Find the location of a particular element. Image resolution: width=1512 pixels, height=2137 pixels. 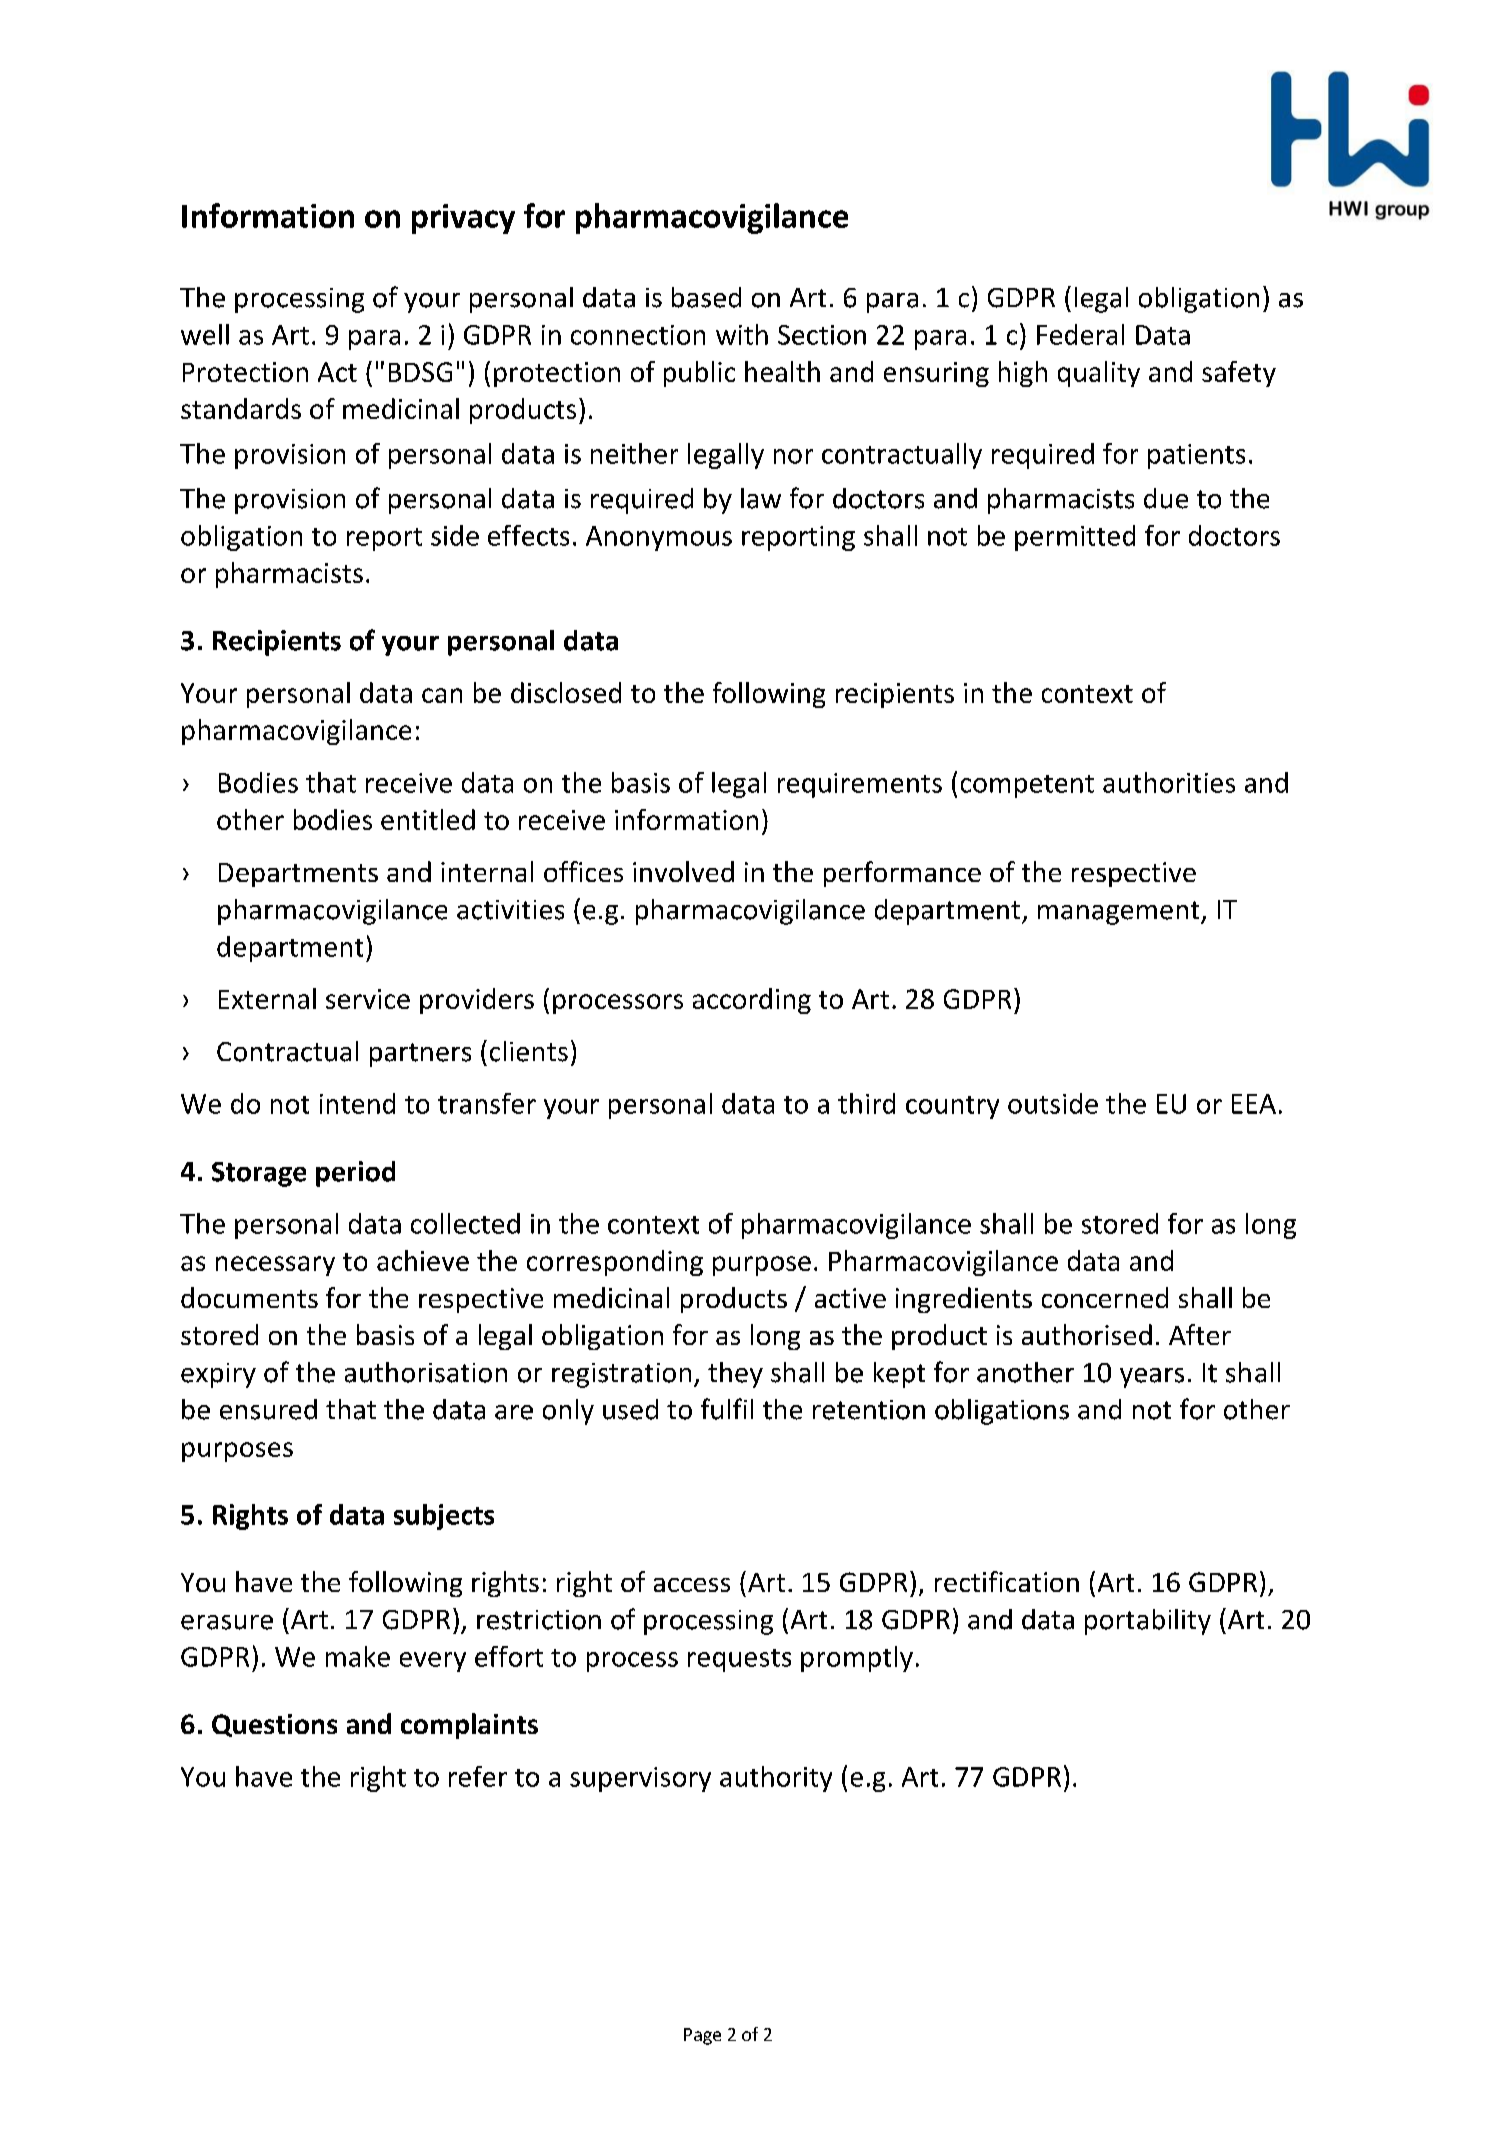

intend is located at coordinates (357, 1103).
